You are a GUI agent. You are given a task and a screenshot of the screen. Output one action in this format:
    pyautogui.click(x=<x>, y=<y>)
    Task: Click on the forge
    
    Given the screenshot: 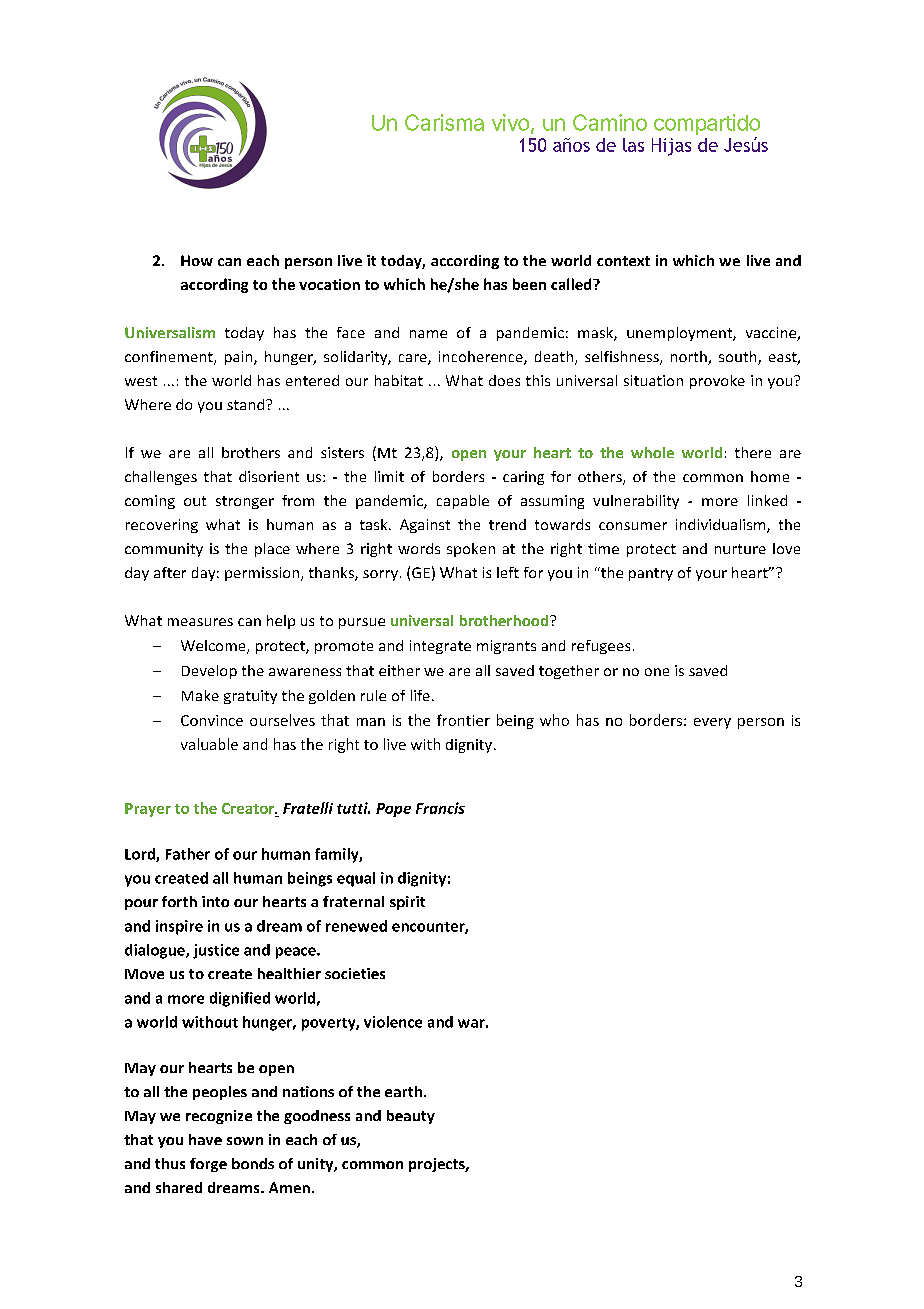 What is the action you would take?
    pyautogui.click(x=208, y=1165)
